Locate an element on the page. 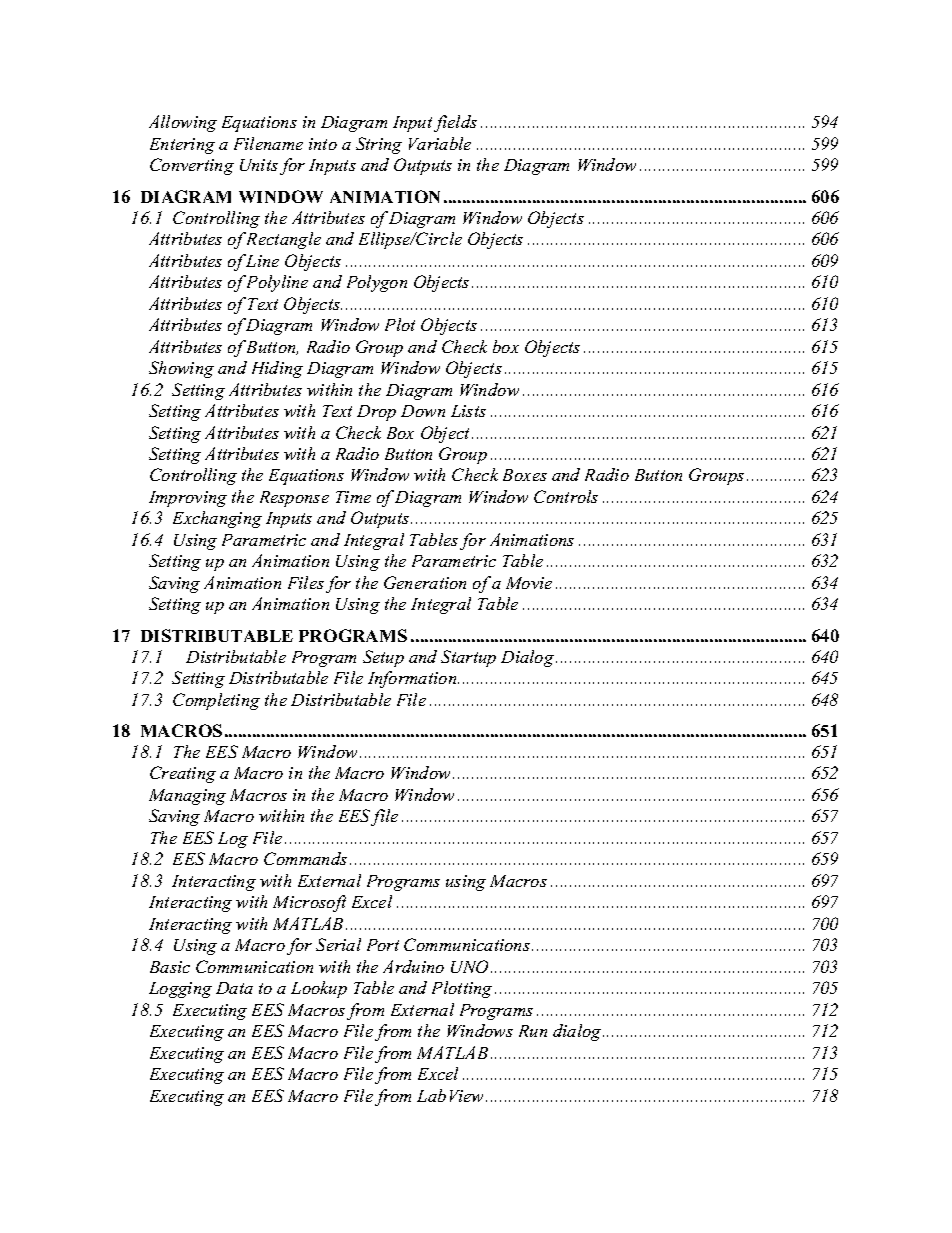 This image has height=1233, width=952. Improving is located at coordinates (188, 499).
